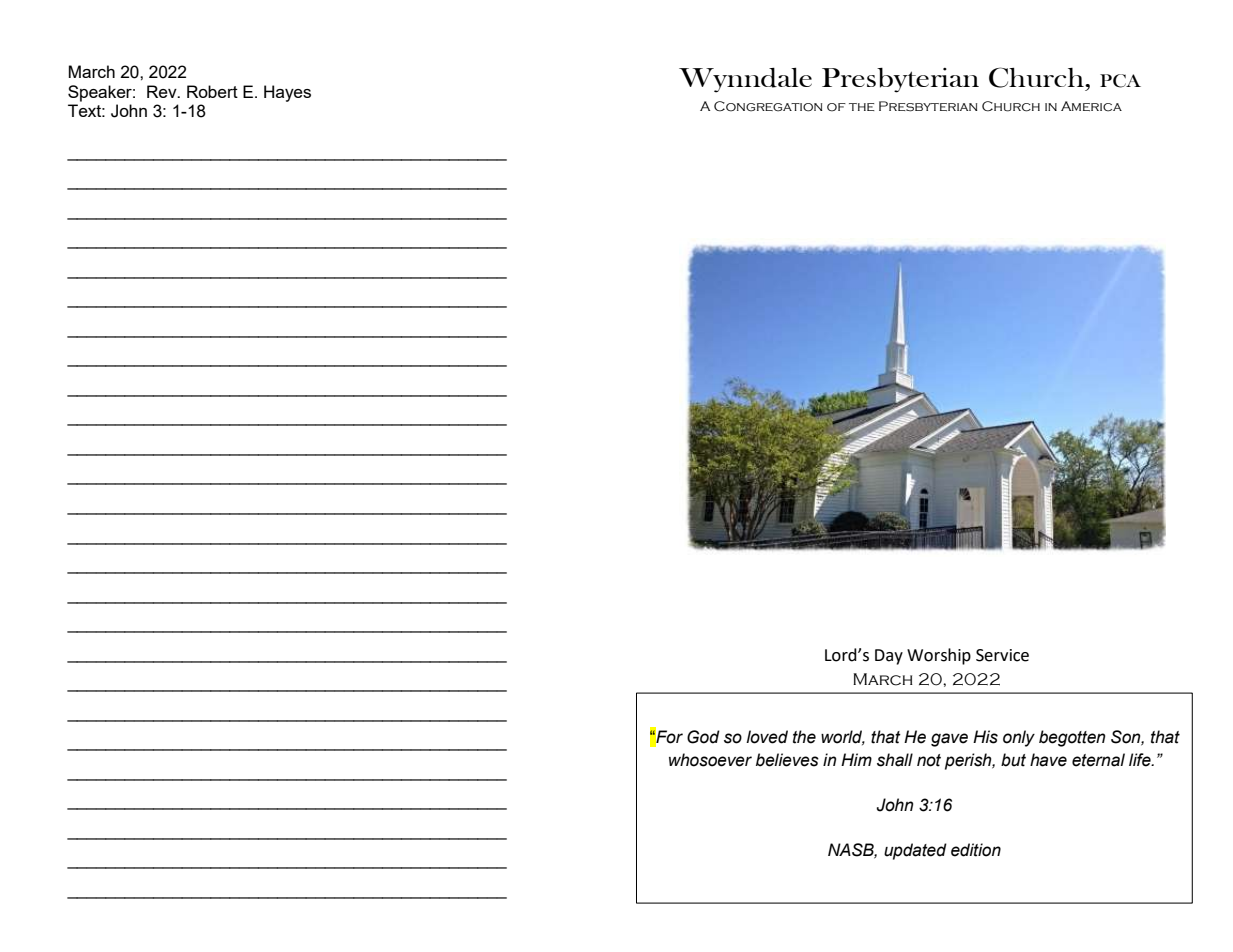 Image resolution: width=1233 pixels, height=952 pixels. Describe the element at coordinates (703, 737) in the document. I see `God` at that location.
